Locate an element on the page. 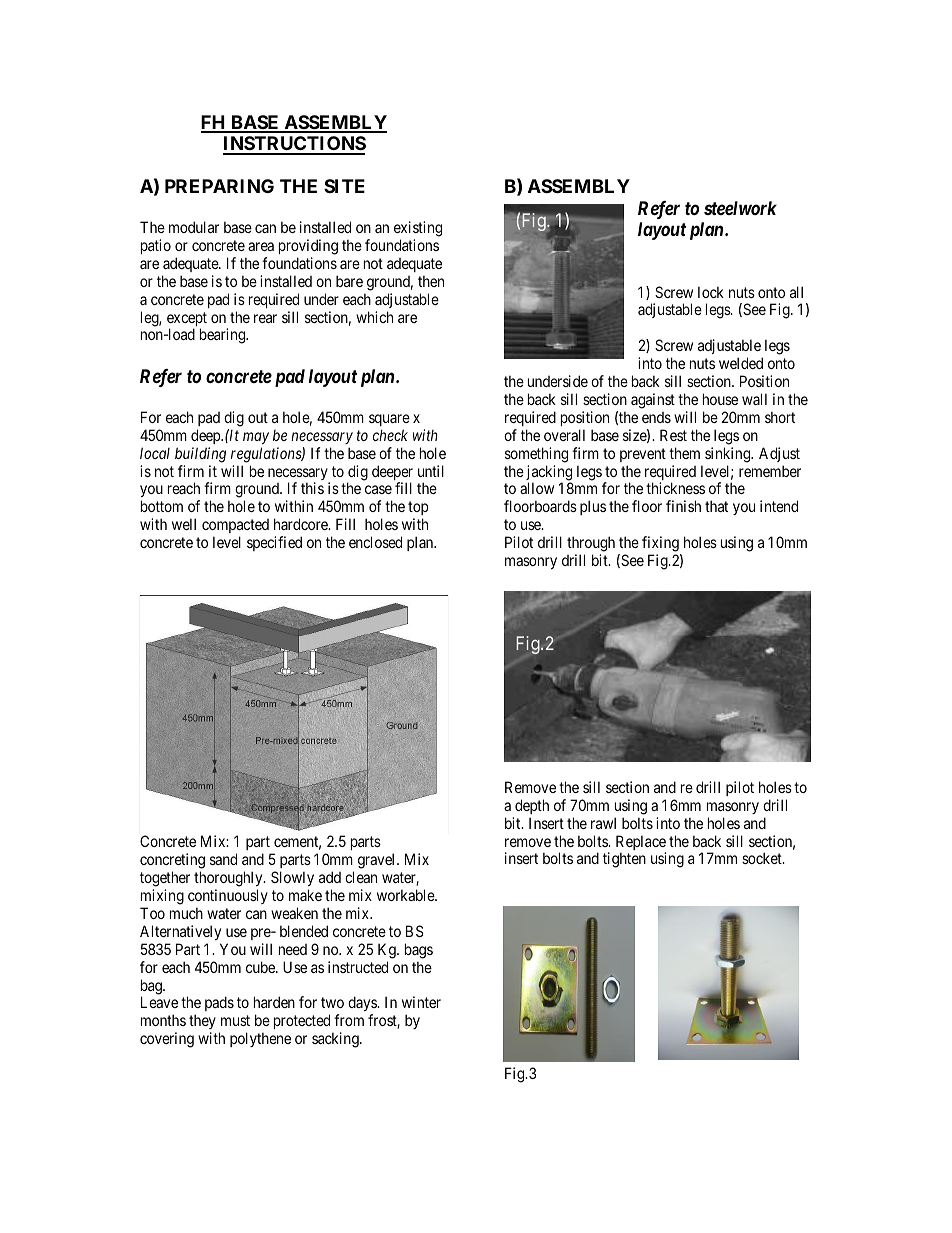  fixing is located at coordinates (660, 544).
